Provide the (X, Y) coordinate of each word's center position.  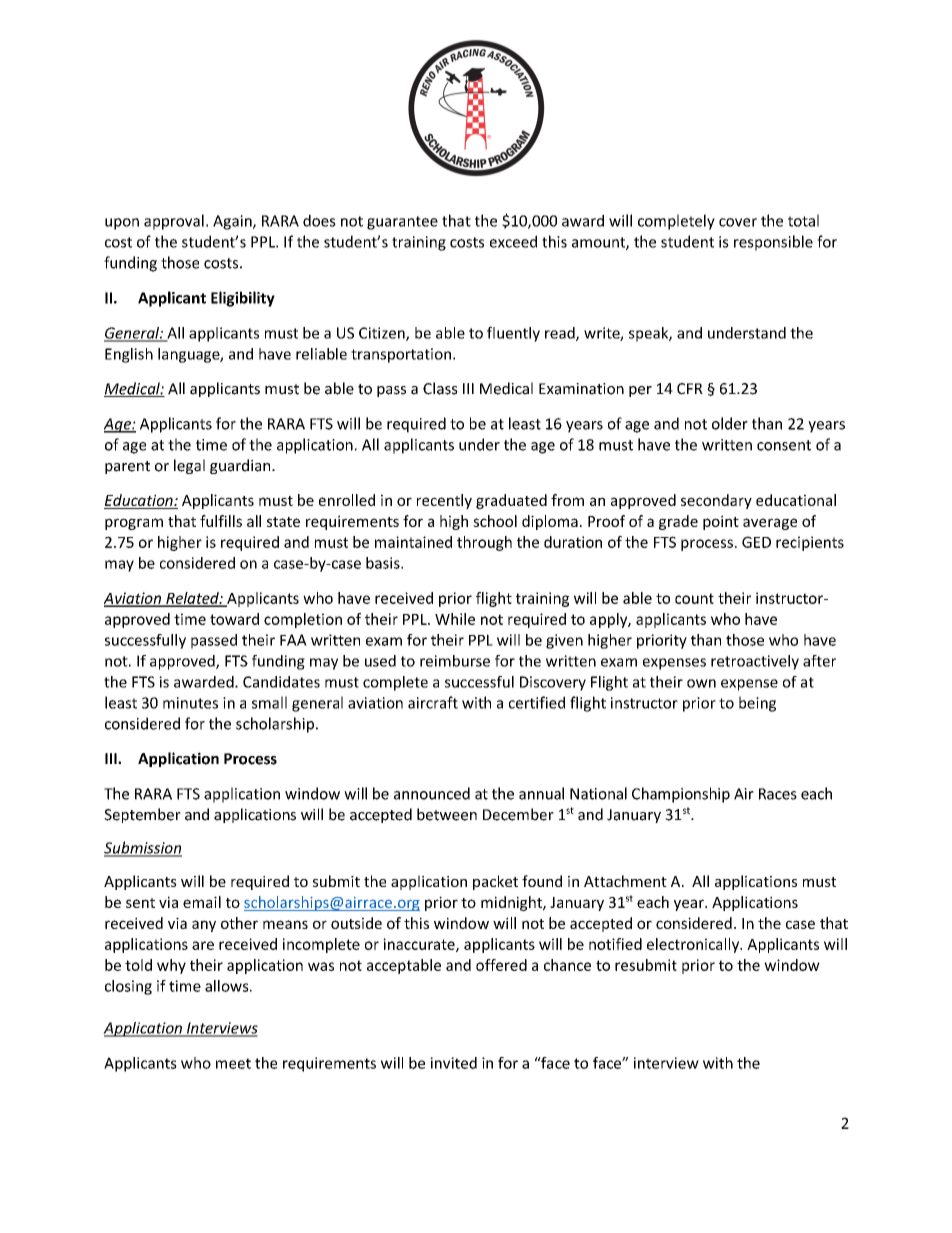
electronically (694, 945)
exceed (513, 241)
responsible (773, 243)
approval (174, 222)
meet (233, 1063)
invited (453, 1063)
